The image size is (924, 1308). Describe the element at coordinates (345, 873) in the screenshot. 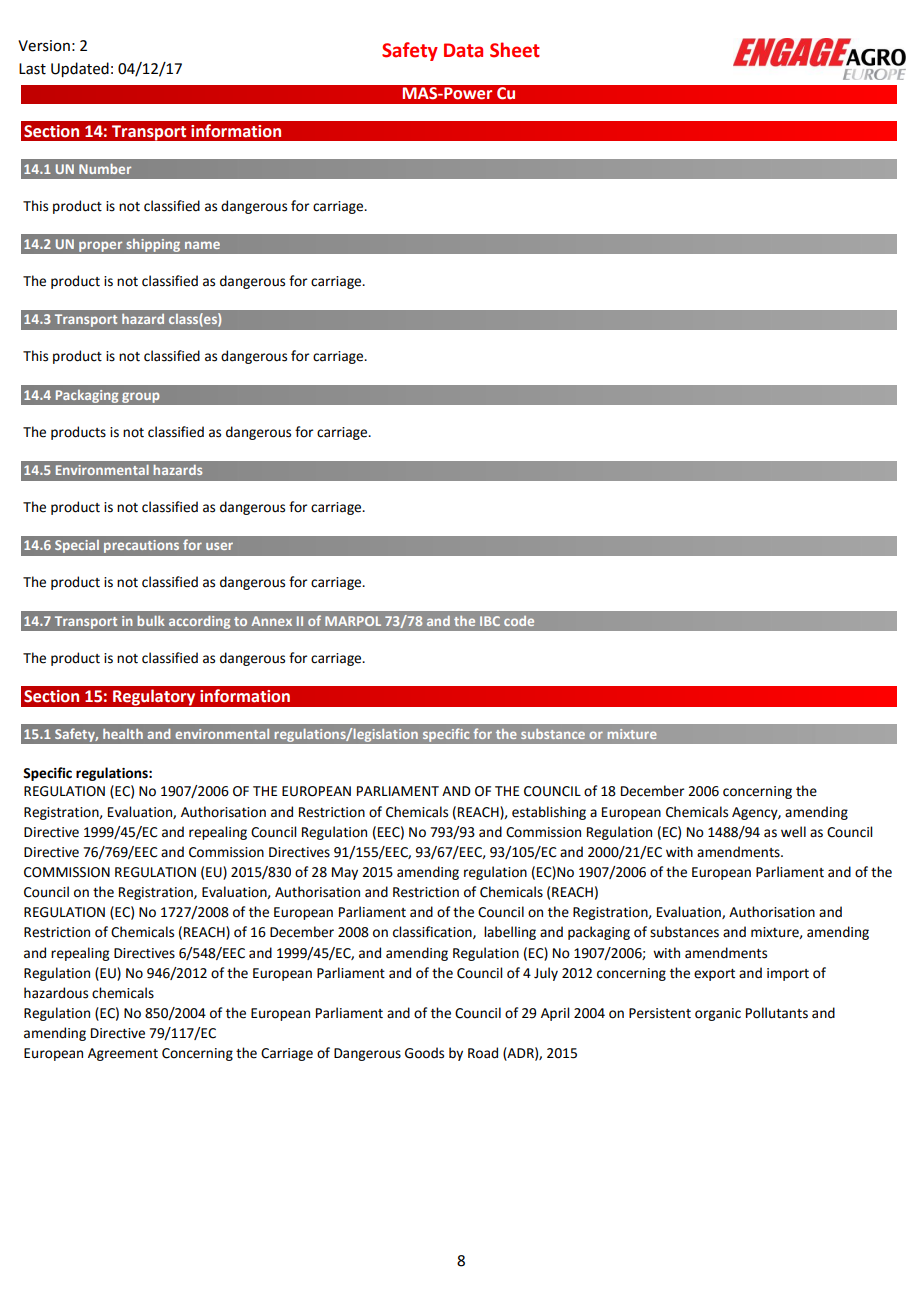

I see `May` at that location.
